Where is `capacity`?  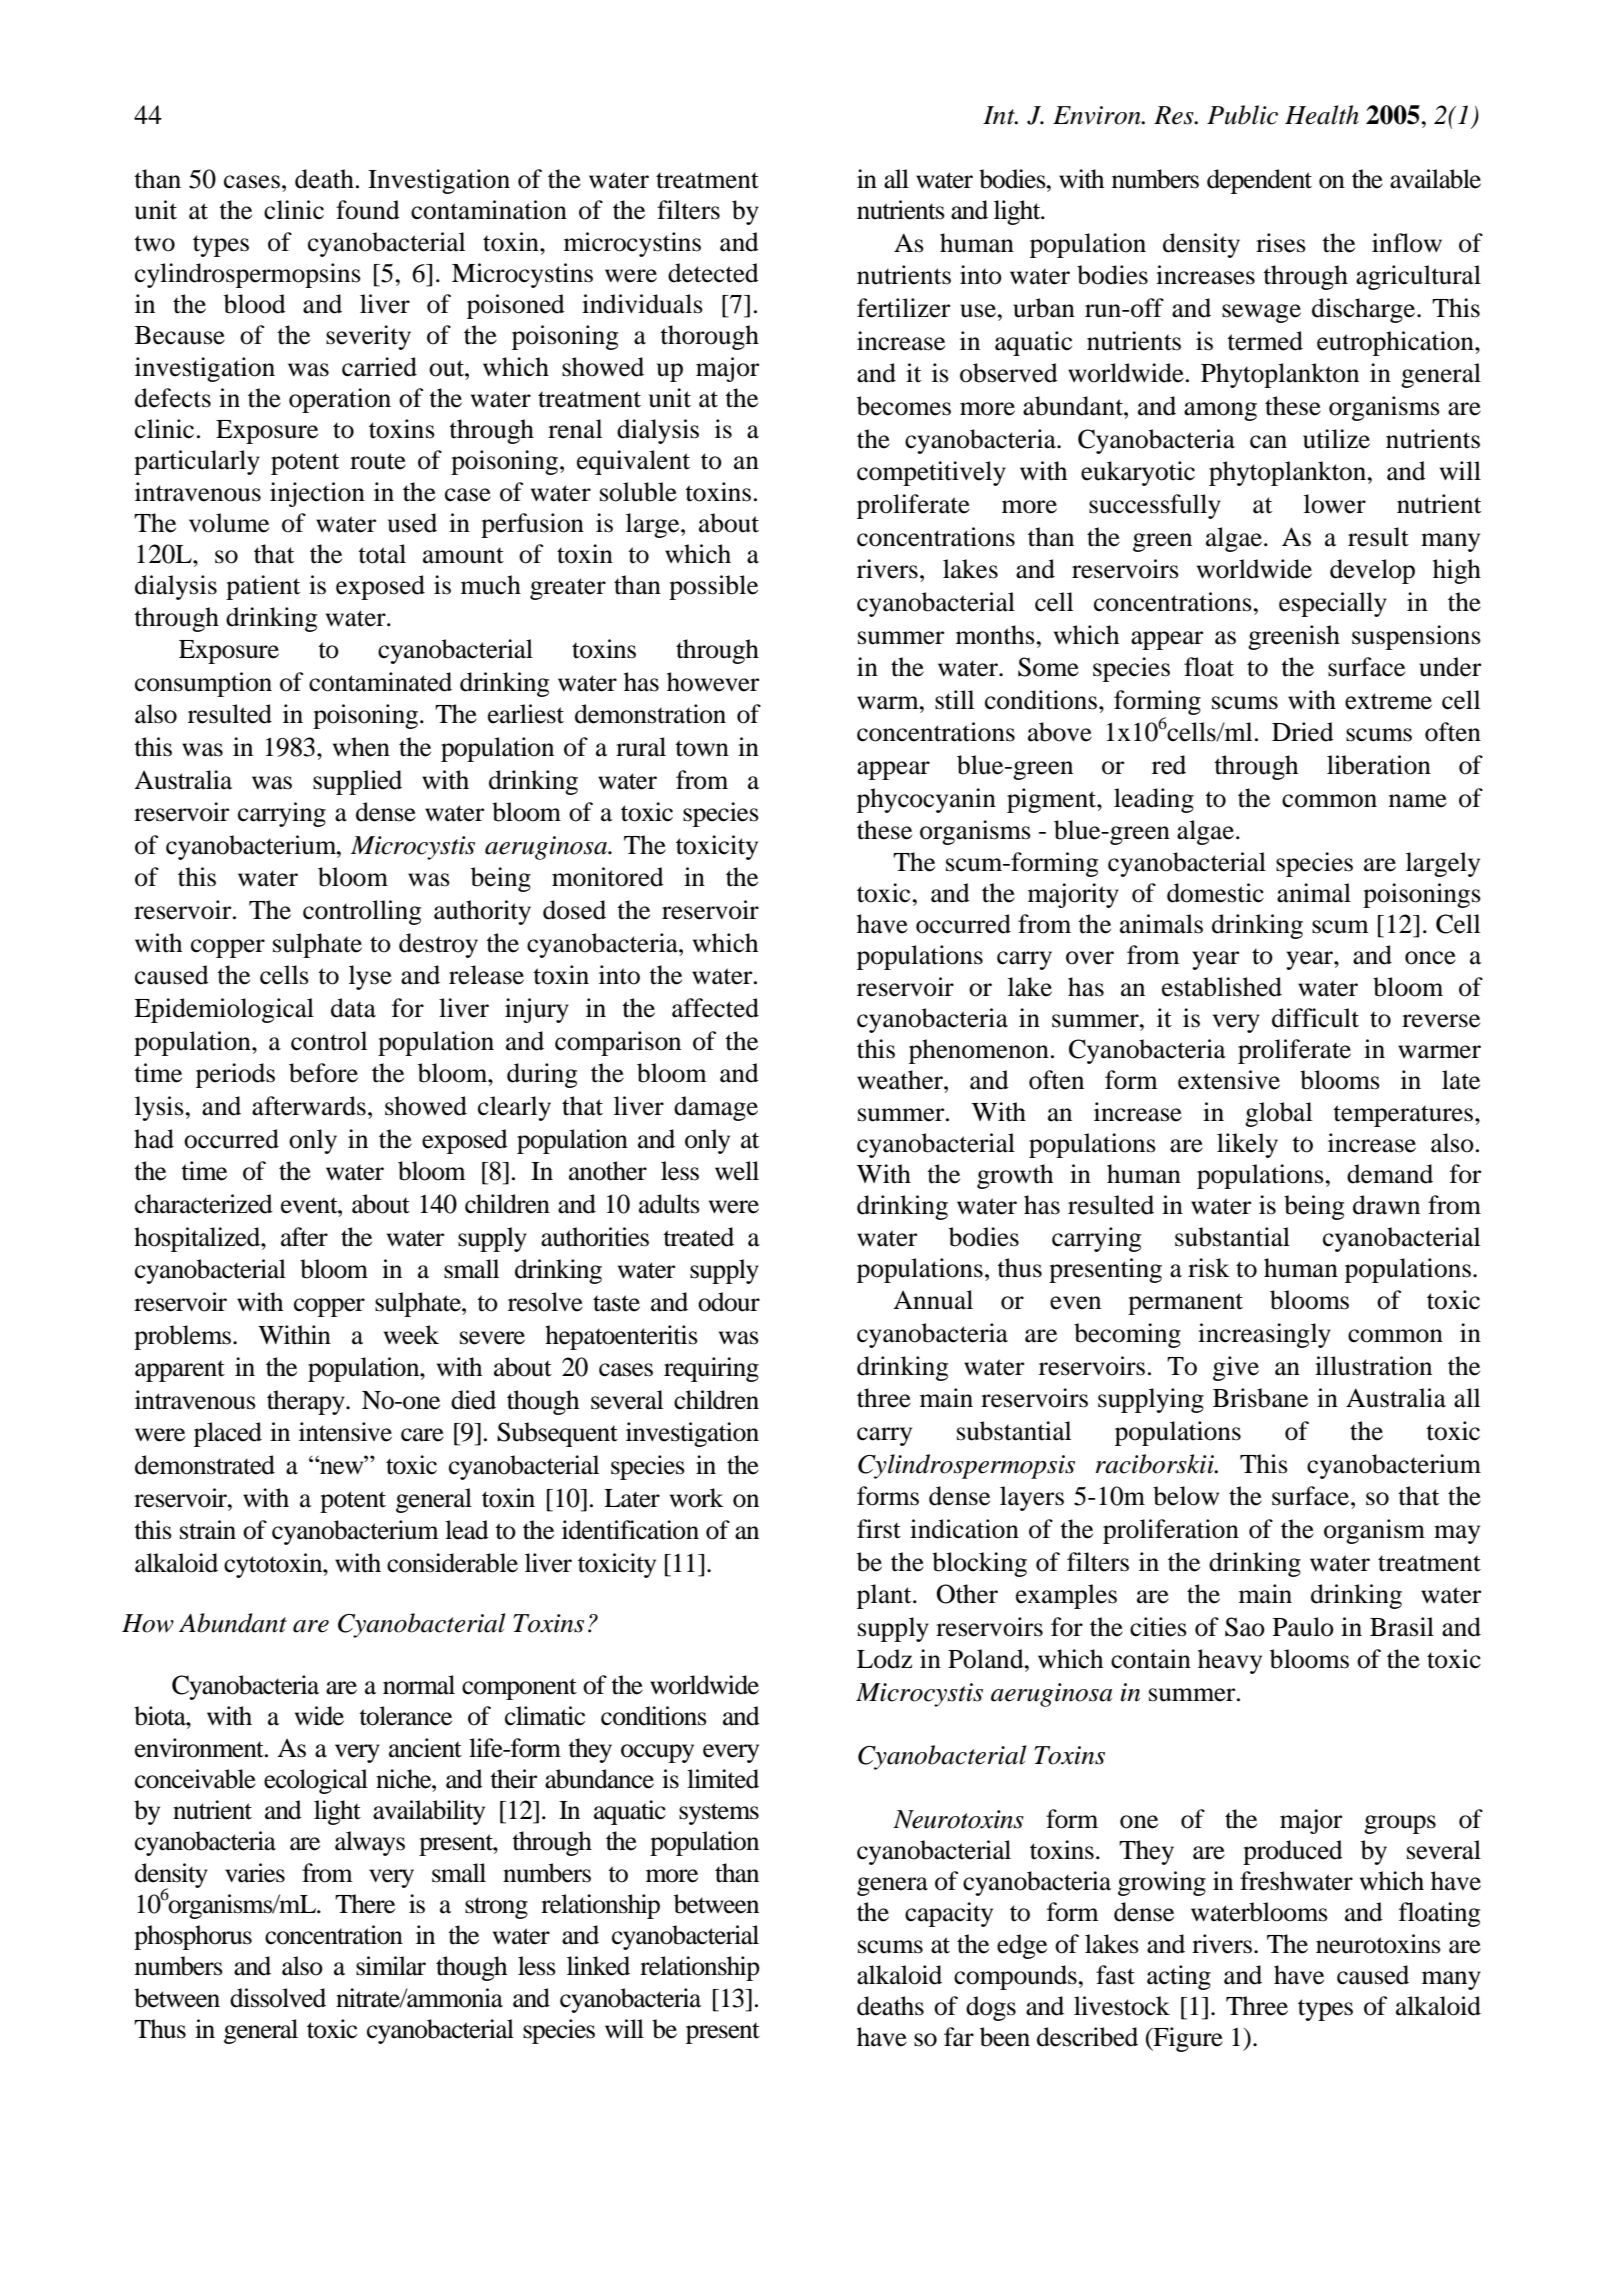
capacity is located at coordinates (949, 1914).
